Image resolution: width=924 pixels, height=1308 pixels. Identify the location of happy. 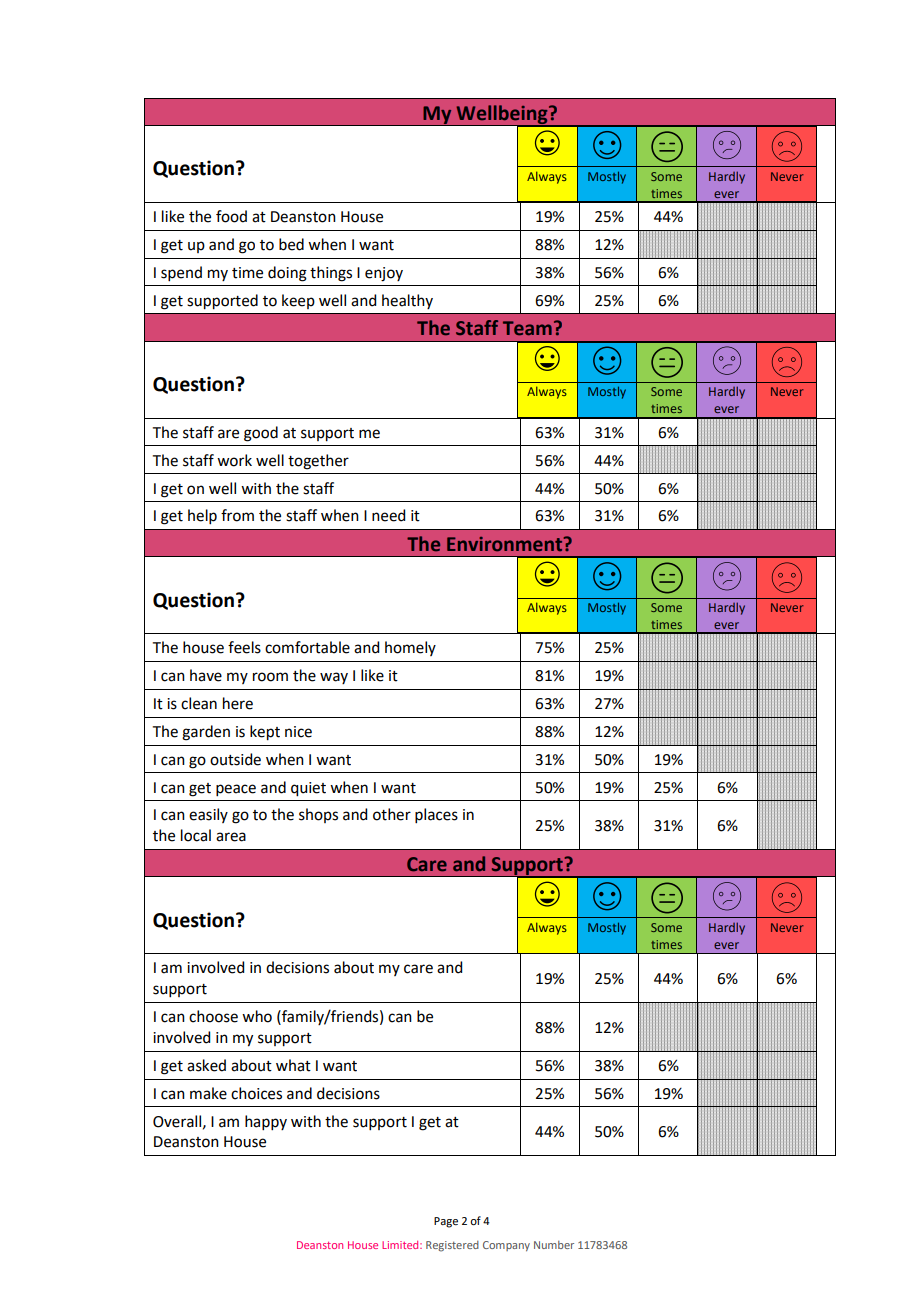
(266, 1122).
